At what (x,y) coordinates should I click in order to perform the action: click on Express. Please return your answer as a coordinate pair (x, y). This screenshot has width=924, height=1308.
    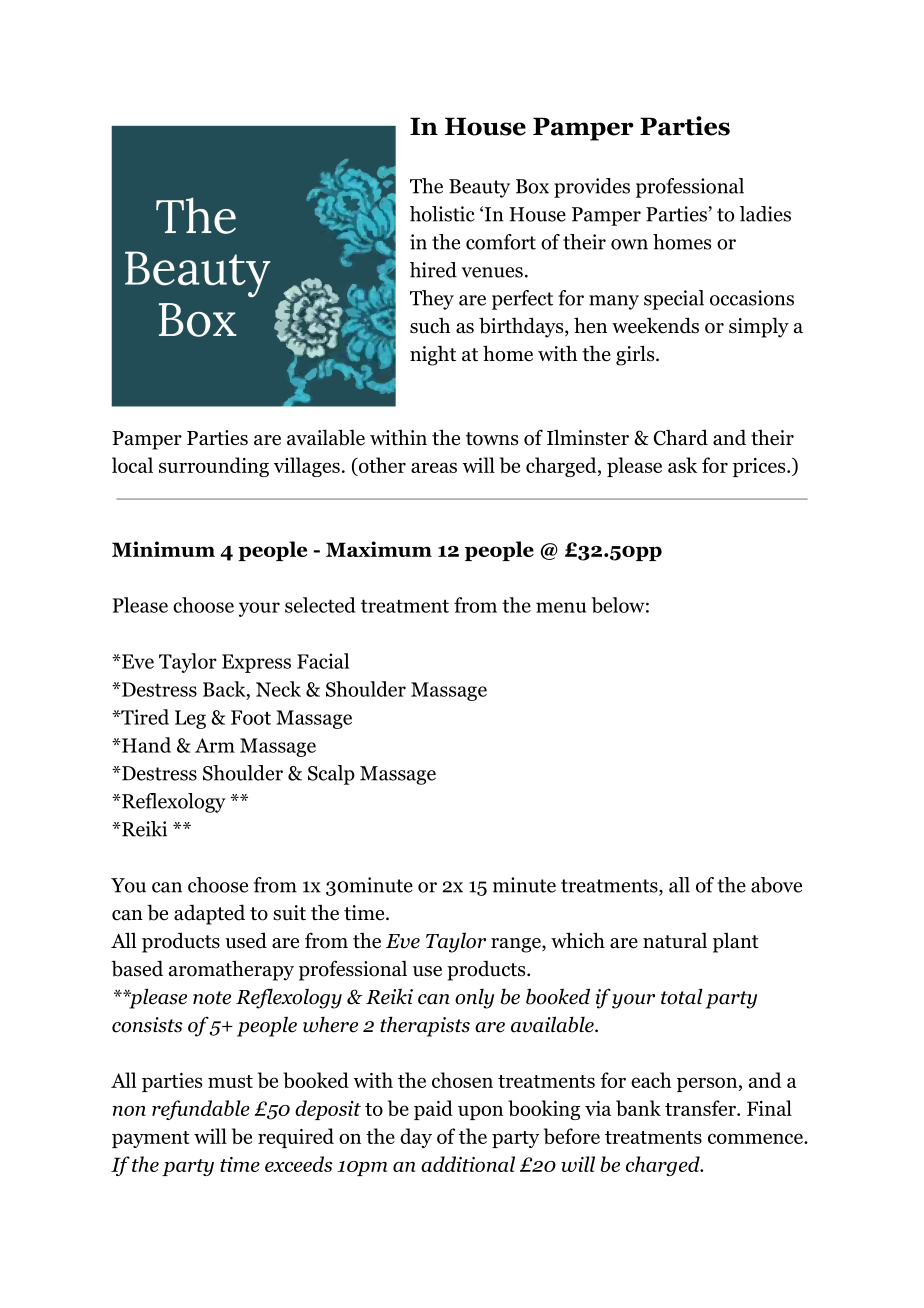
    Looking at the image, I should click on (256, 663).
